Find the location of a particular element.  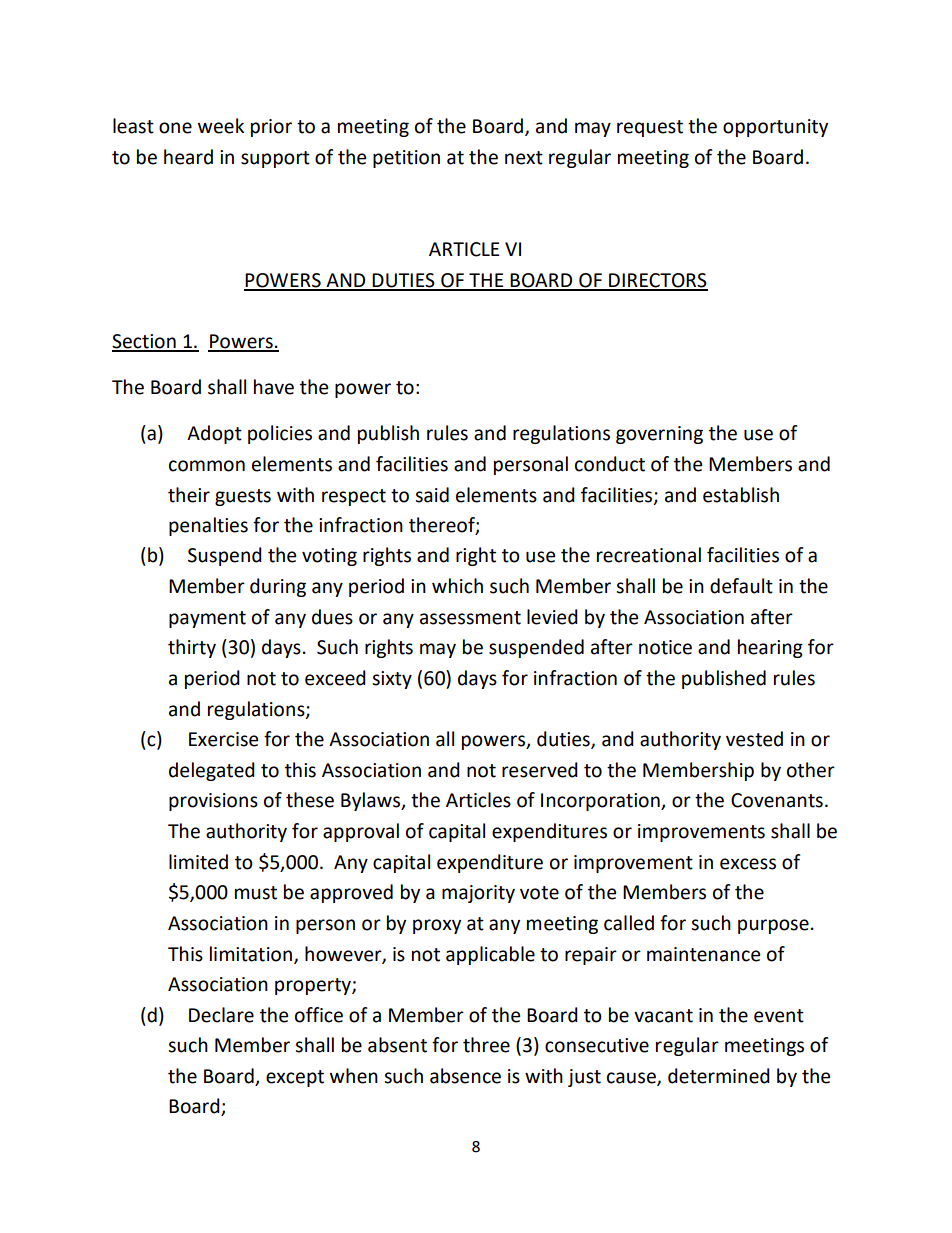

determined is located at coordinates (719, 1076).
